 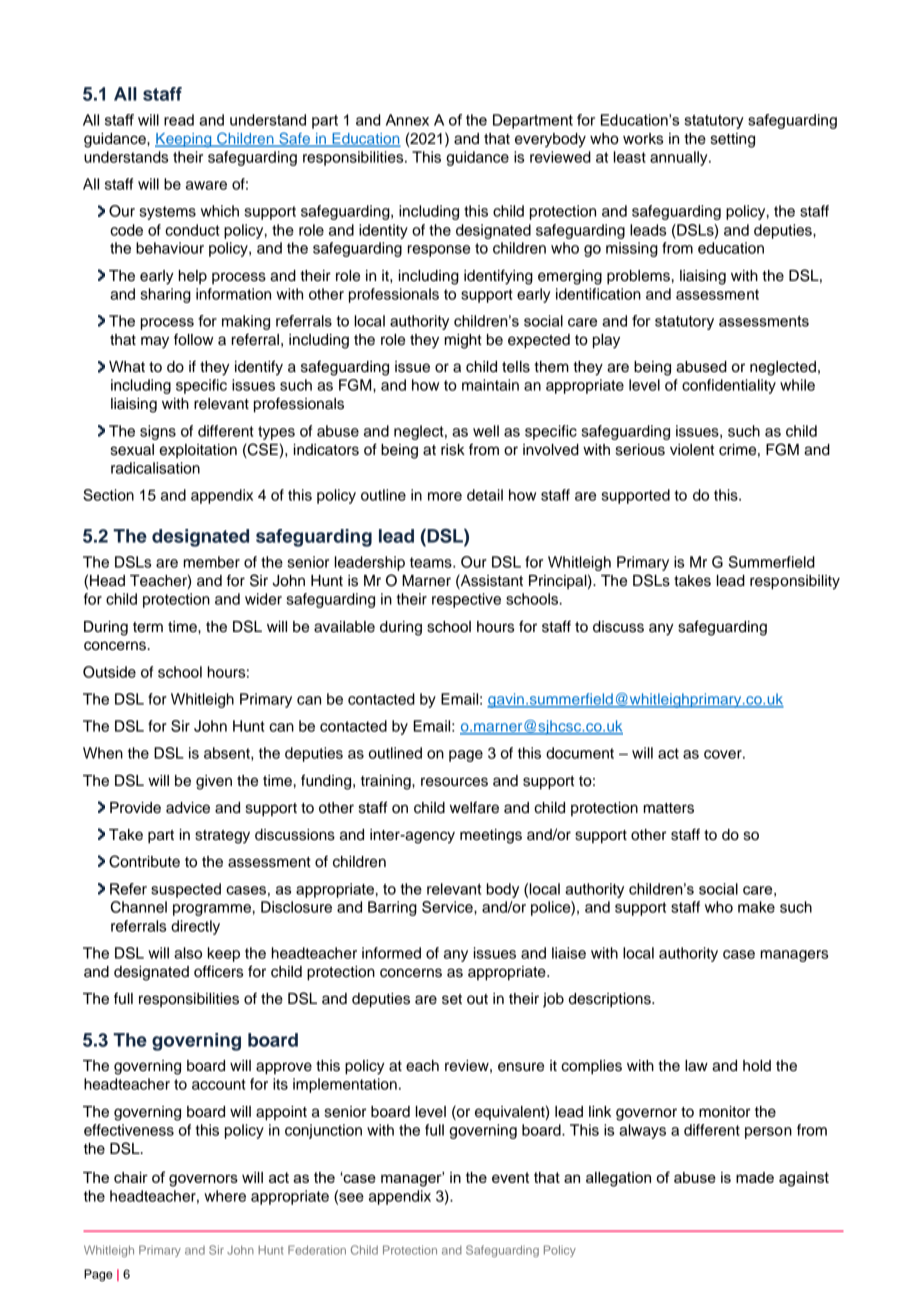 I want to click on Annex, so click(x=407, y=120).
